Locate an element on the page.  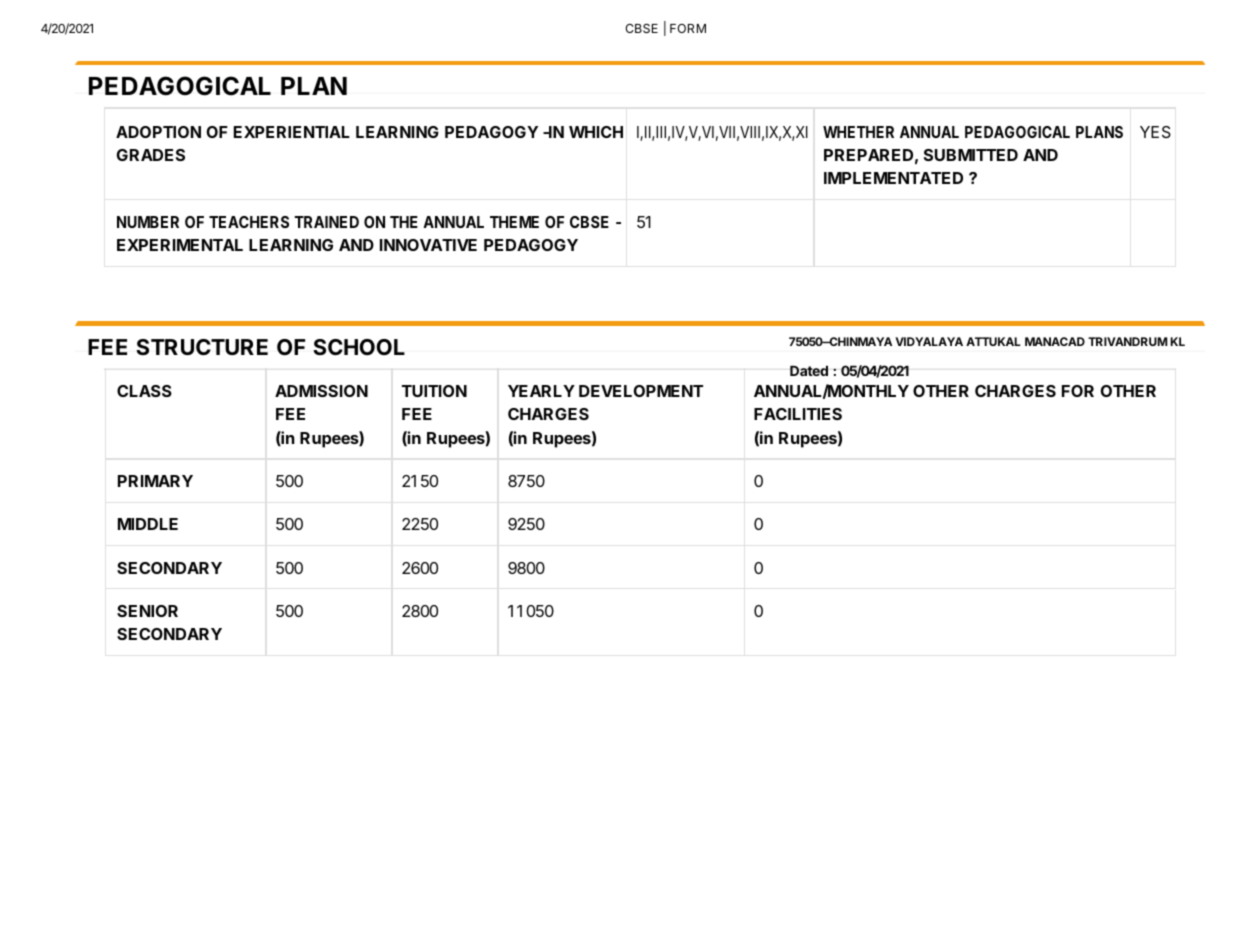
EXPERIENTIAL is located at coordinates (292, 132).
